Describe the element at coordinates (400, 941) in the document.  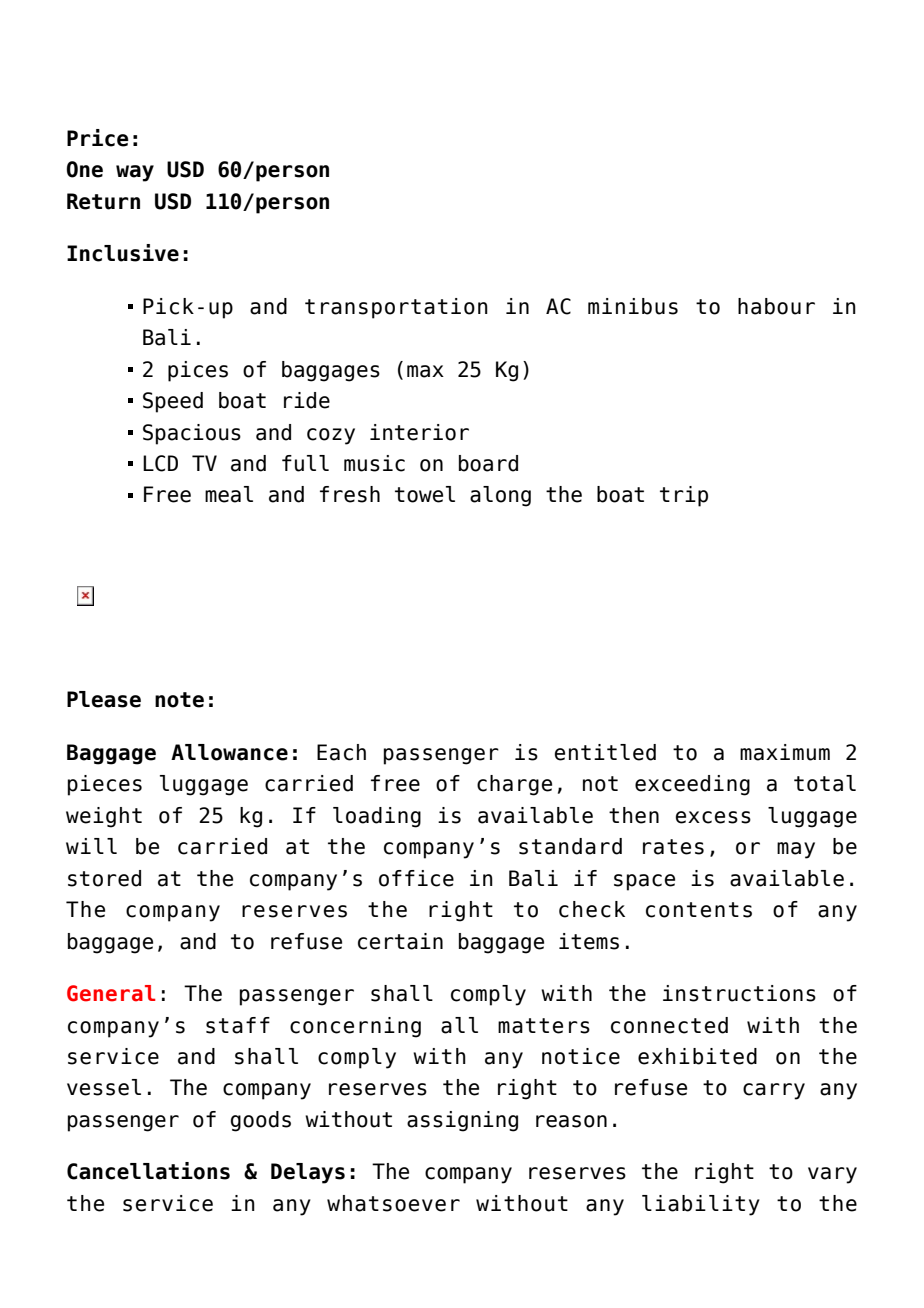
I see `certain` at that location.
